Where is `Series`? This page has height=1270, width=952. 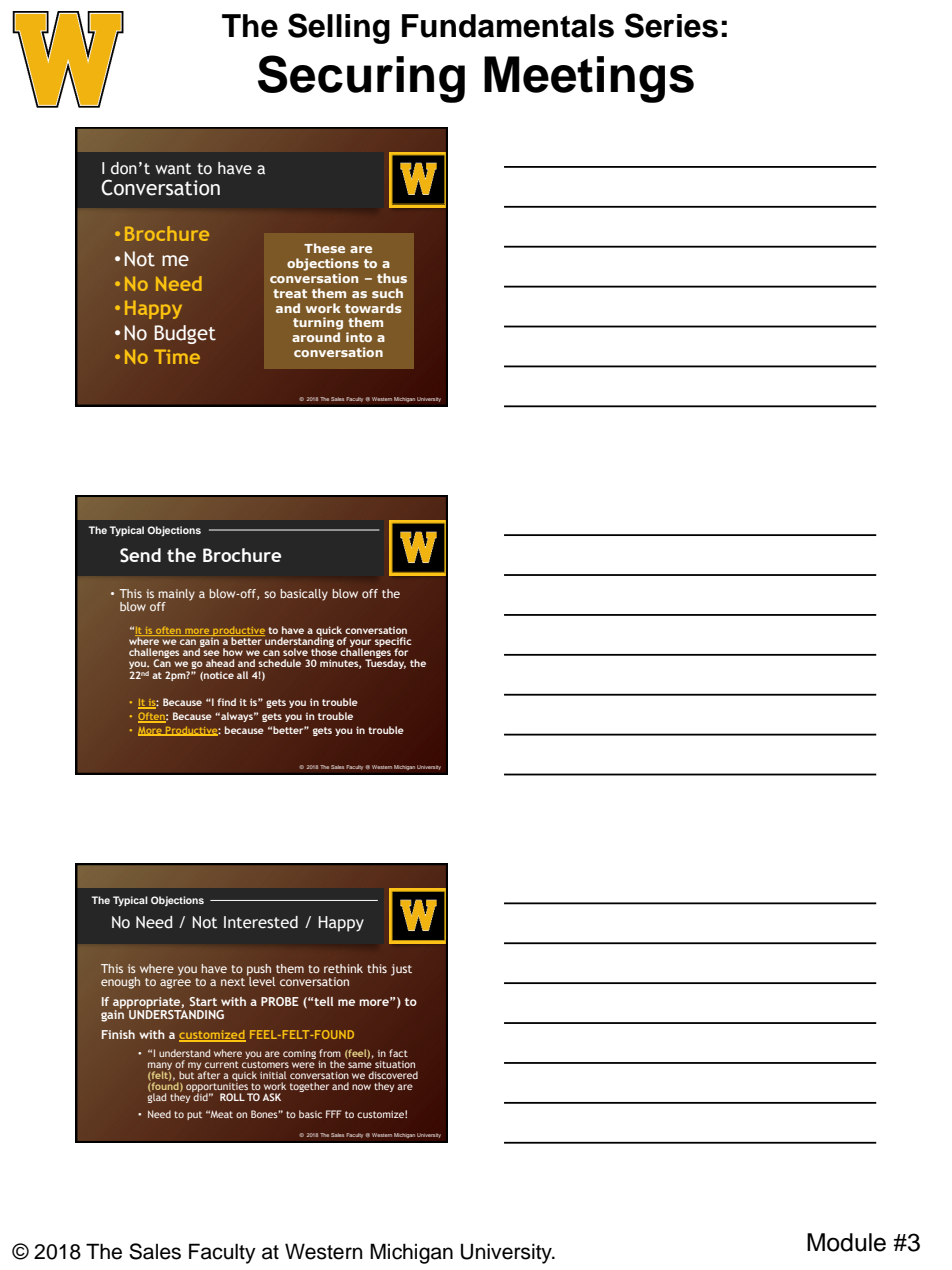 Series is located at coordinates (671, 25).
